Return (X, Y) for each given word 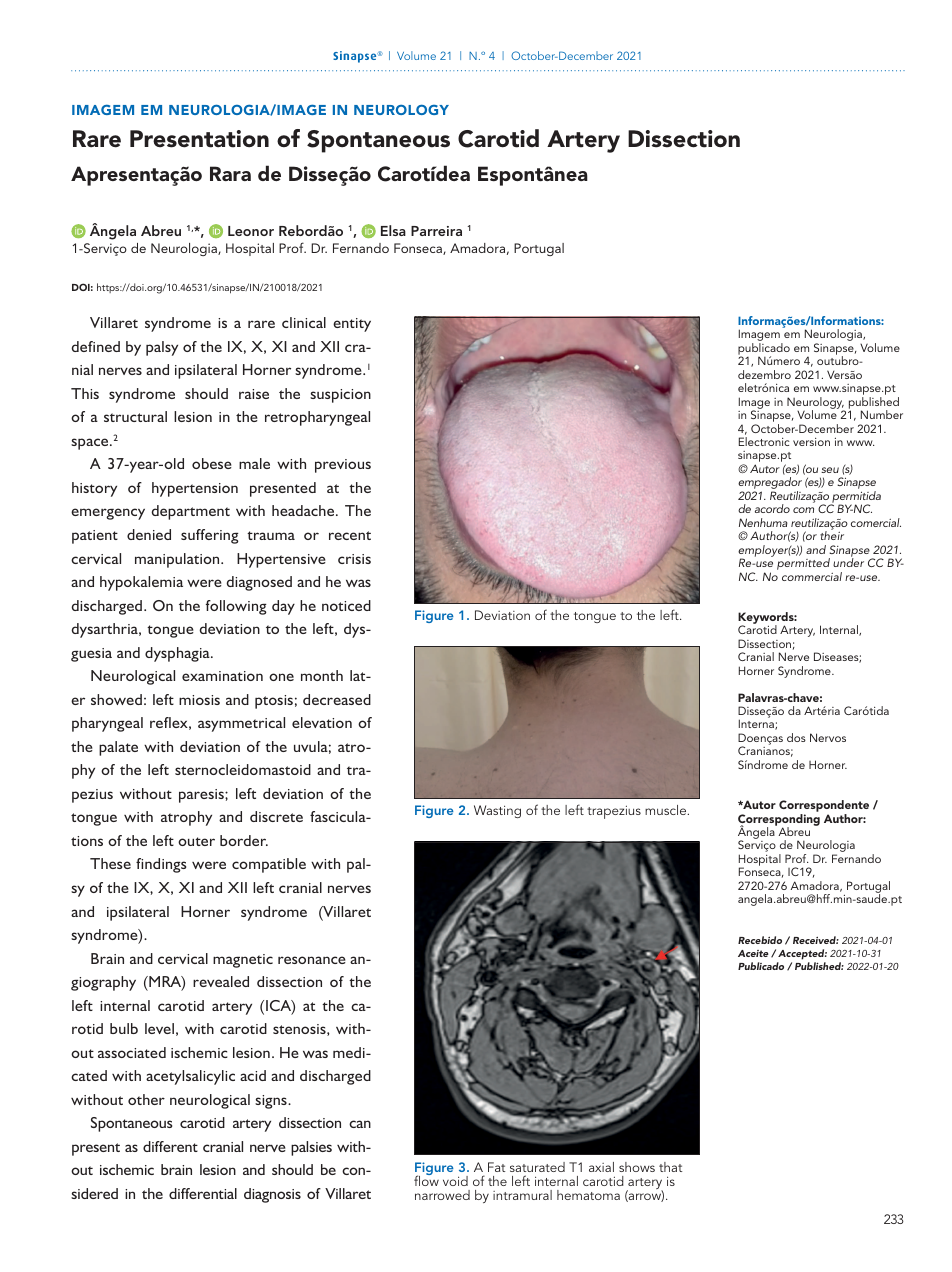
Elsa (393, 230)
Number (882, 414)
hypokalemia (141, 583)
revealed (221, 981)
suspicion (340, 396)
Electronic (764, 441)
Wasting (497, 811)
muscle (667, 810)
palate (118, 748)
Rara (230, 173)
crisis (354, 559)
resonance (312, 960)
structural (135, 416)
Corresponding (779, 821)
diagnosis (272, 1195)
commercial (812, 576)
